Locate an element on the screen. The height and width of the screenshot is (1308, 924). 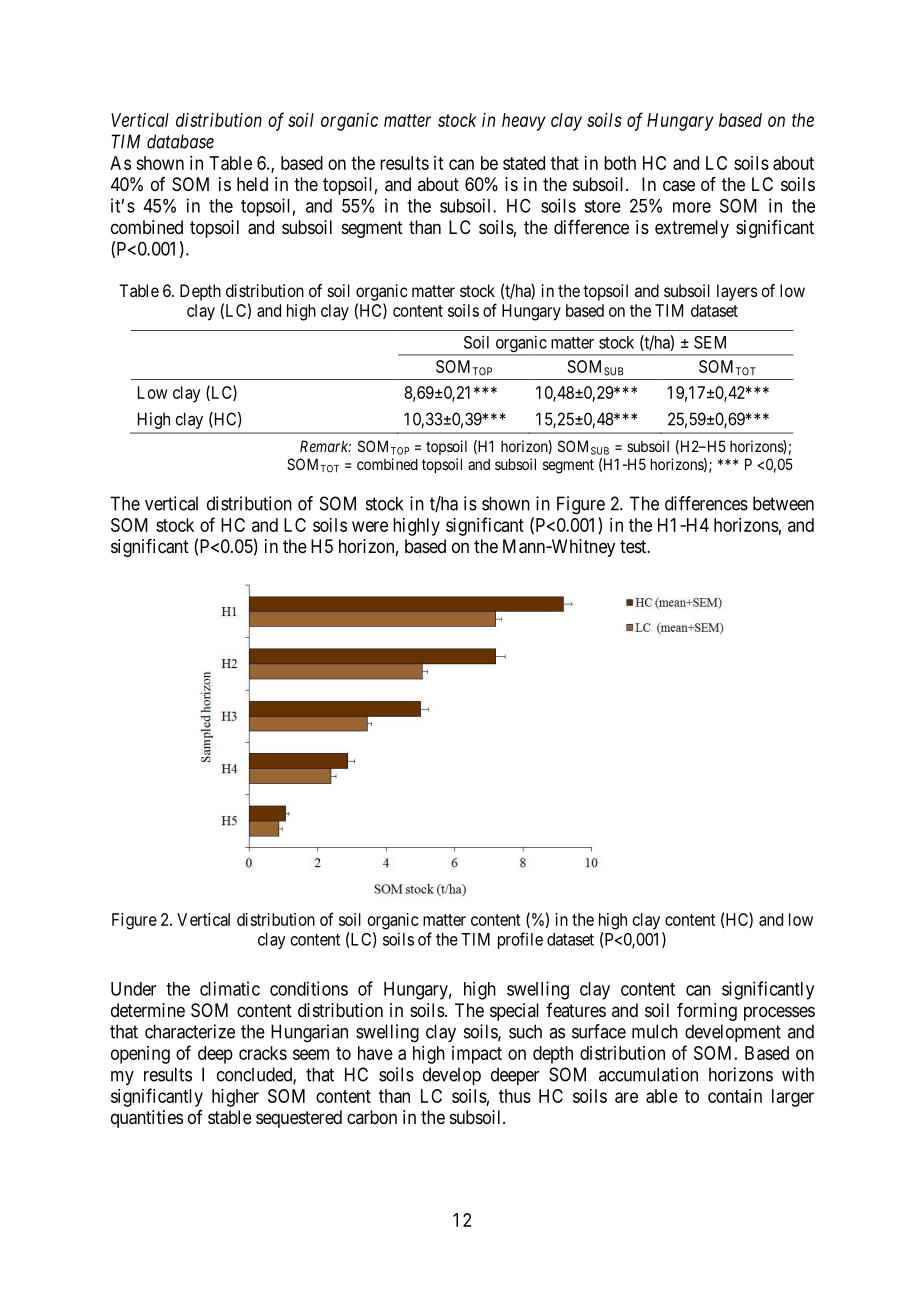
impact is located at coordinates (477, 1055).
